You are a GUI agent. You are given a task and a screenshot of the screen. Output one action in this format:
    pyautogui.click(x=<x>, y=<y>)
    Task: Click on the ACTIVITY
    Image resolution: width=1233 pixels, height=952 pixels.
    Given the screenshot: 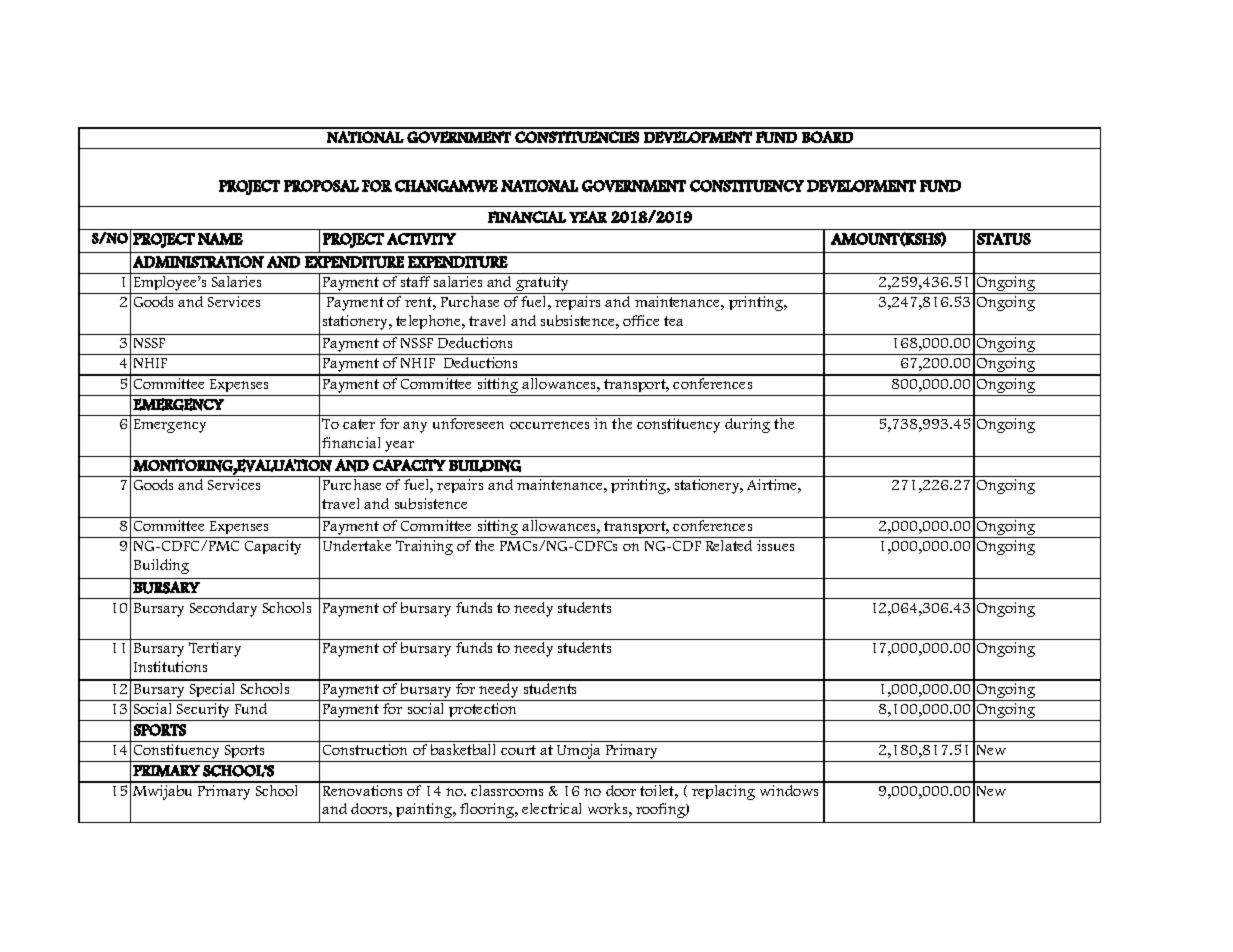 What is the action you would take?
    pyautogui.click(x=421, y=239)
